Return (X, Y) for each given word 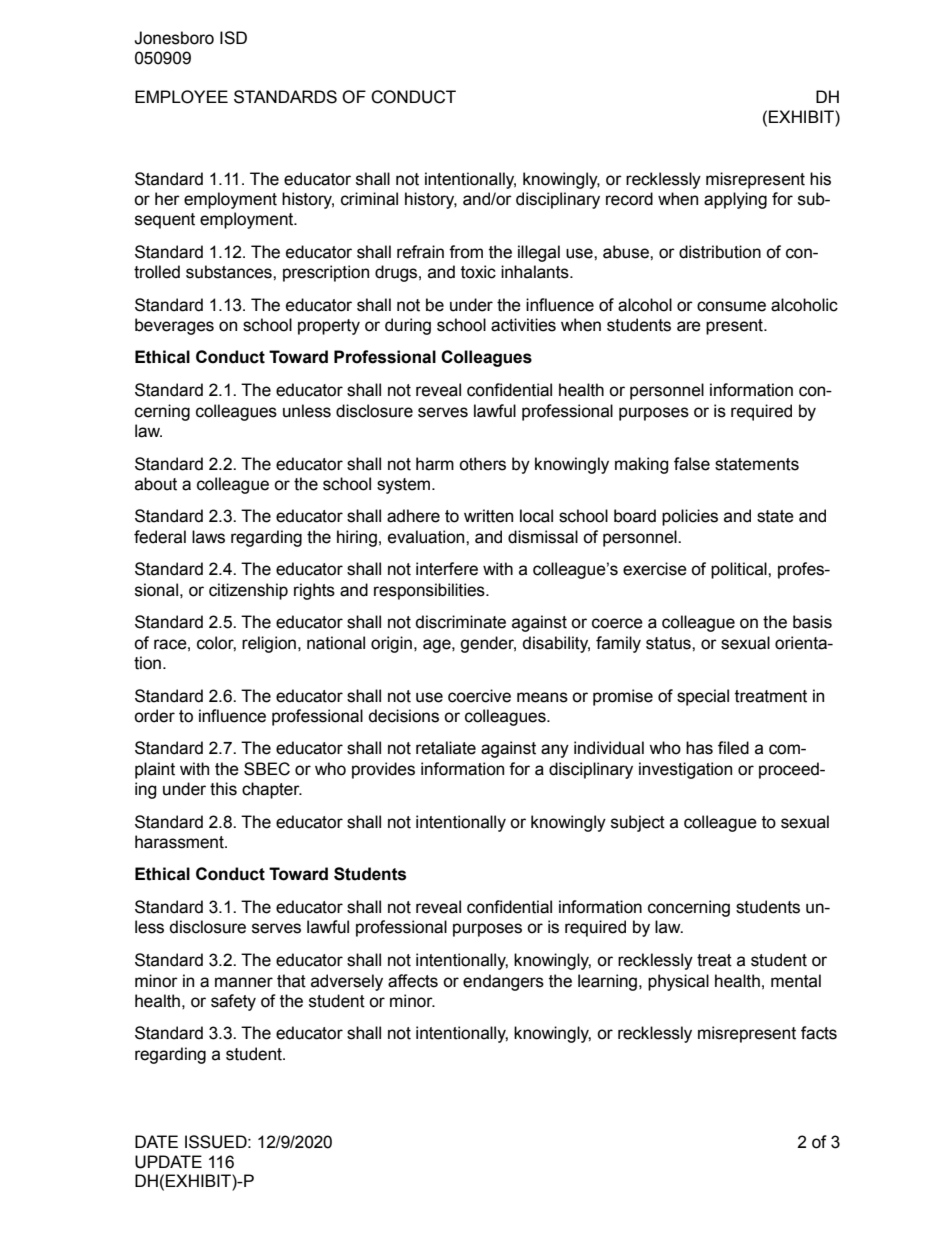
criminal (369, 199)
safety (233, 1002)
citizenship (248, 591)
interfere (447, 569)
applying (735, 200)
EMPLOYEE (181, 97)
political (740, 570)
